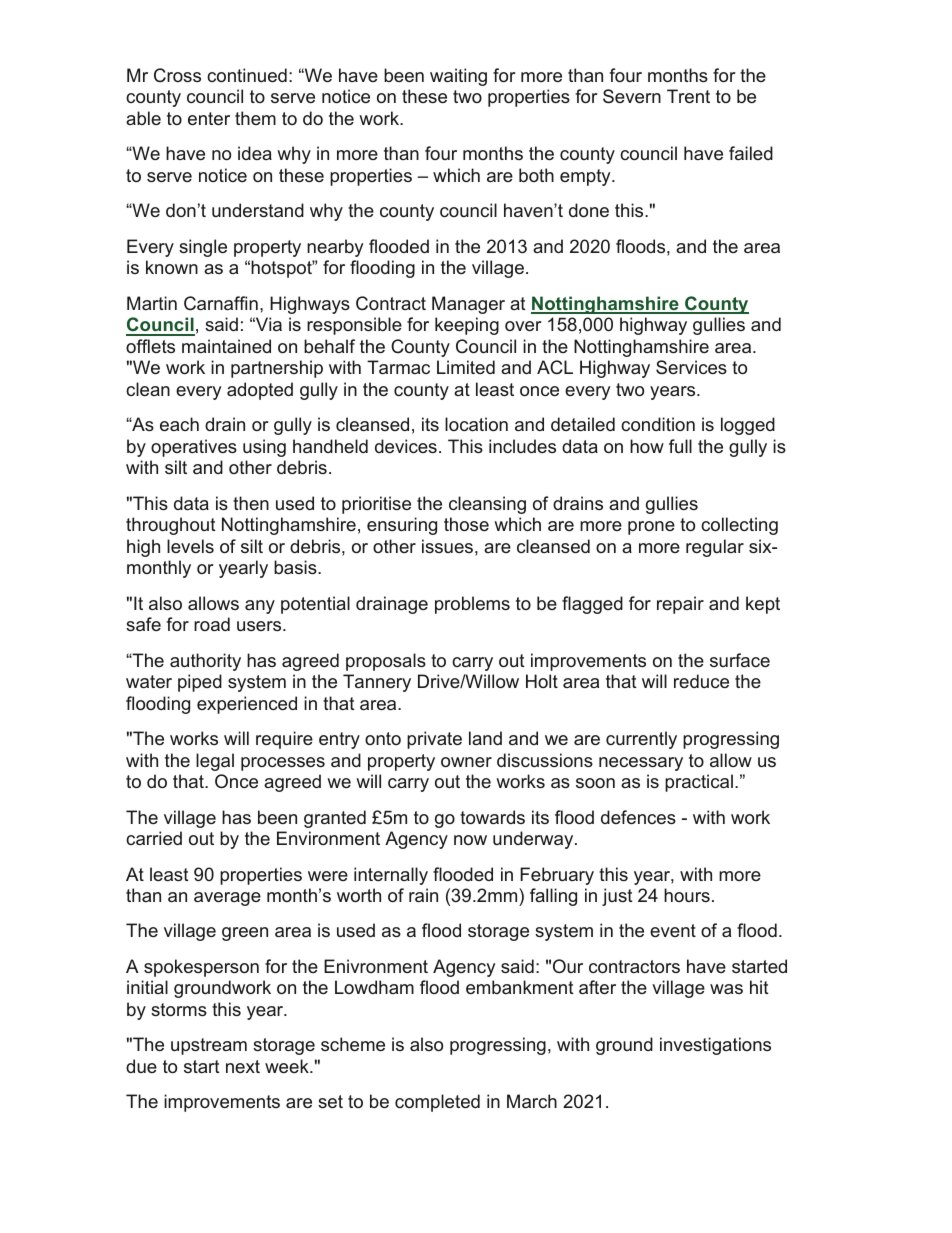  Describe the element at coordinates (209, 118) in the document. I see `enter` at that location.
